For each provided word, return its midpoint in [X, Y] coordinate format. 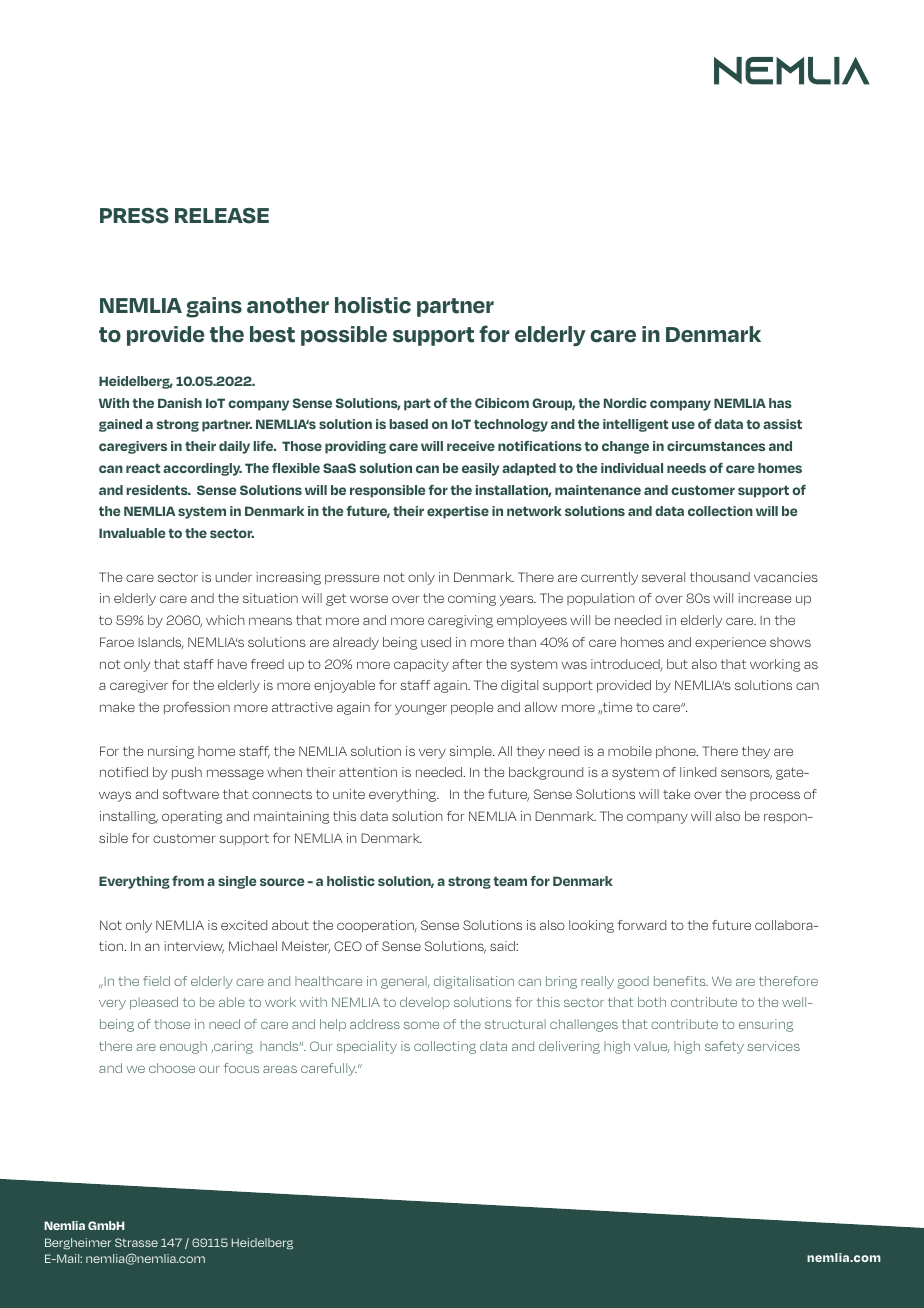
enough [183, 1047]
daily [234, 447]
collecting [445, 1047]
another [288, 305]
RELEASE [222, 216]
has [780, 403]
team [510, 881]
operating [192, 817]
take [676, 794]
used [436, 642]
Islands [161, 643]
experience [730, 643]
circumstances [716, 446]
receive [471, 446]
